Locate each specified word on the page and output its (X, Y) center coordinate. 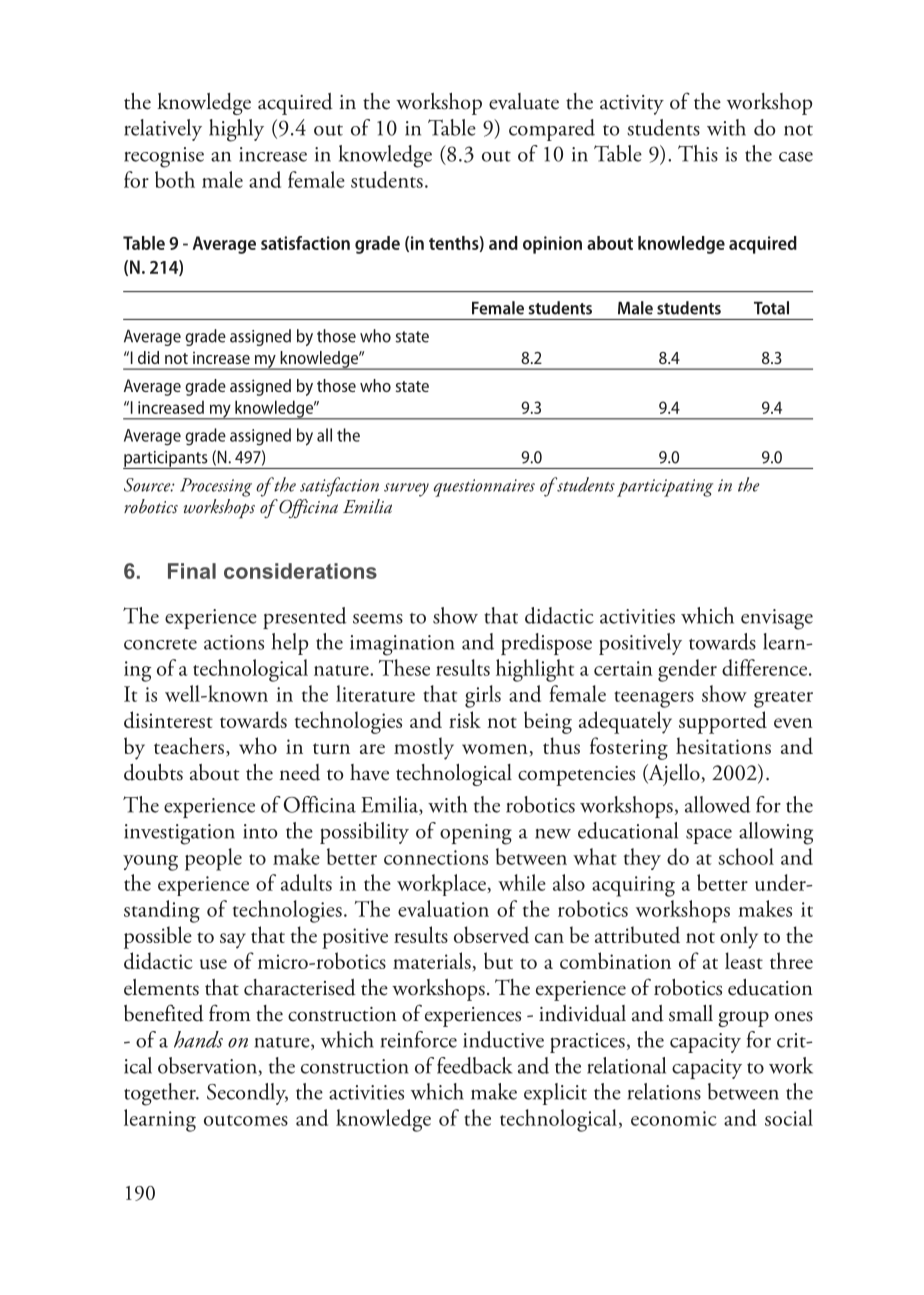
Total (771, 308)
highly (236, 130)
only (739, 937)
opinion (552, 245)
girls (483, 696)
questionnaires (484, 488)
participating (665, 488)
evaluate (524, 101)
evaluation (443, 908)
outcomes (246, 1120)
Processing (216, 487)
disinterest (168, 719)
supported (723, 722)
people (213, 859)
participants (166, 460)
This (698, 153)
